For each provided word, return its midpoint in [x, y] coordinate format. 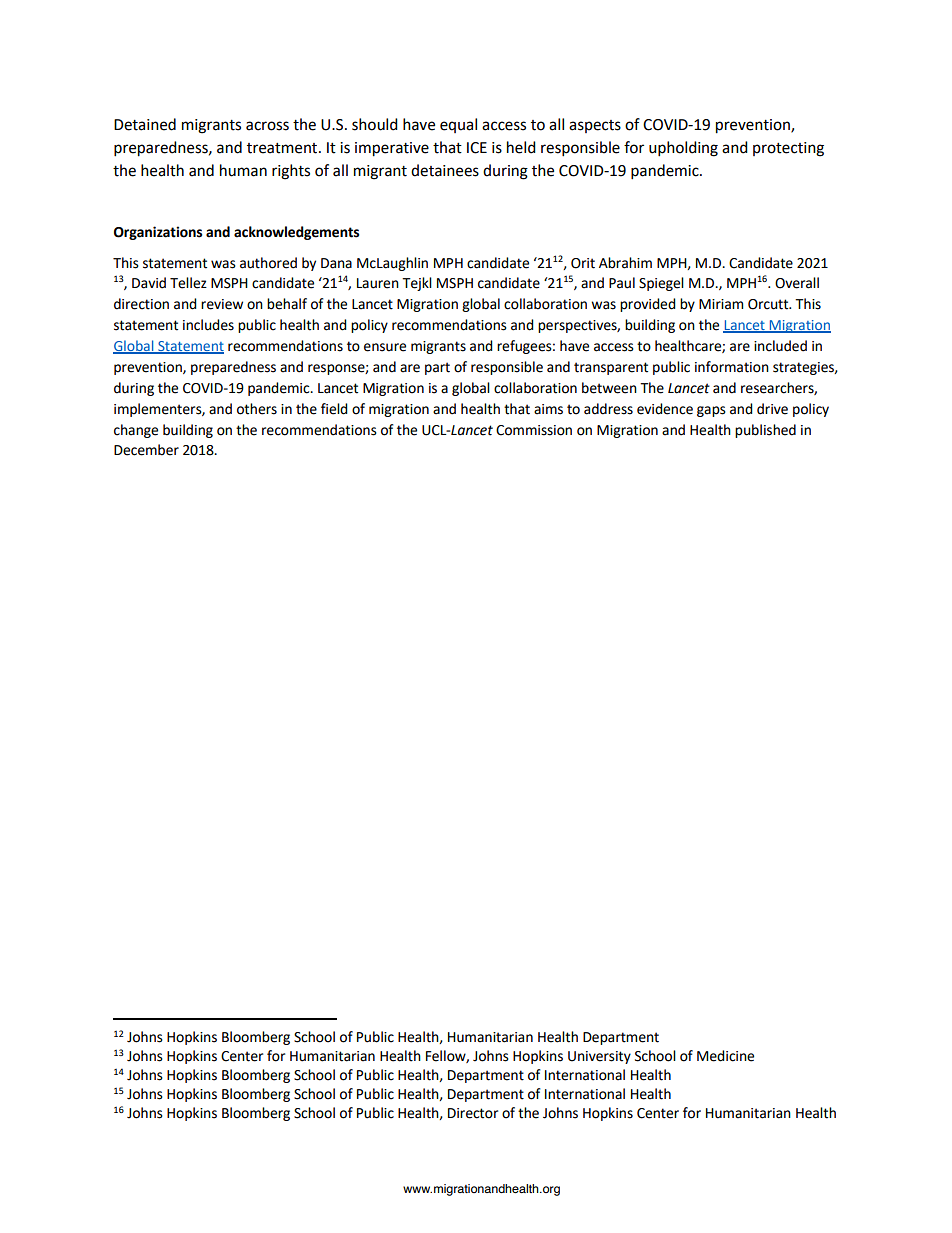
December [146, 450]
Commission [534, 430]
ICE [477, 148]
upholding [683, 149]
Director [473, 1113]
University [599, 1057]
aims [548, 409]
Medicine [725, 1056]
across [267, 126]
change [136, 431]
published [765, 431]
